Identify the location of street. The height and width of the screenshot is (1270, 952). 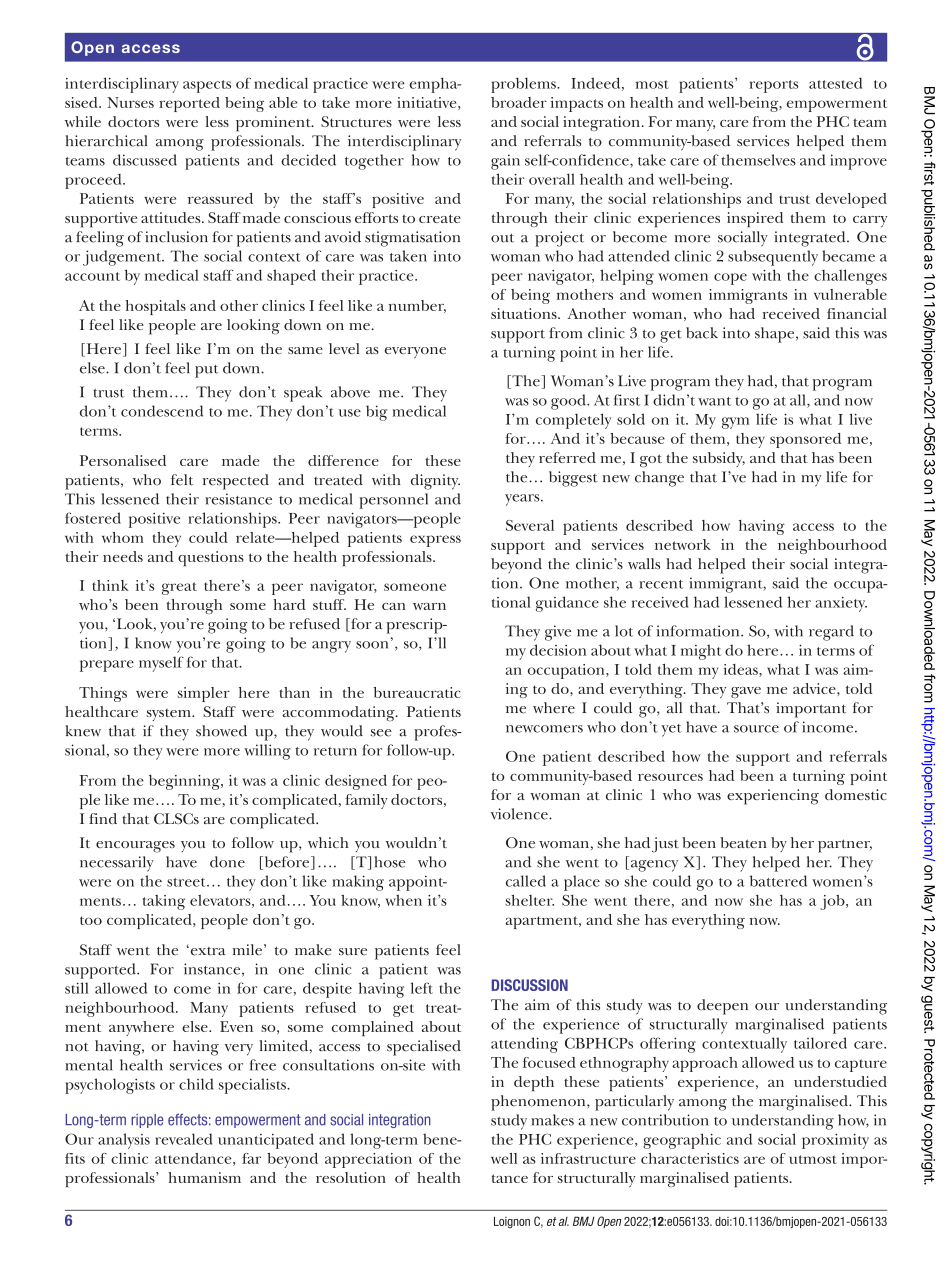
(187, 882).
